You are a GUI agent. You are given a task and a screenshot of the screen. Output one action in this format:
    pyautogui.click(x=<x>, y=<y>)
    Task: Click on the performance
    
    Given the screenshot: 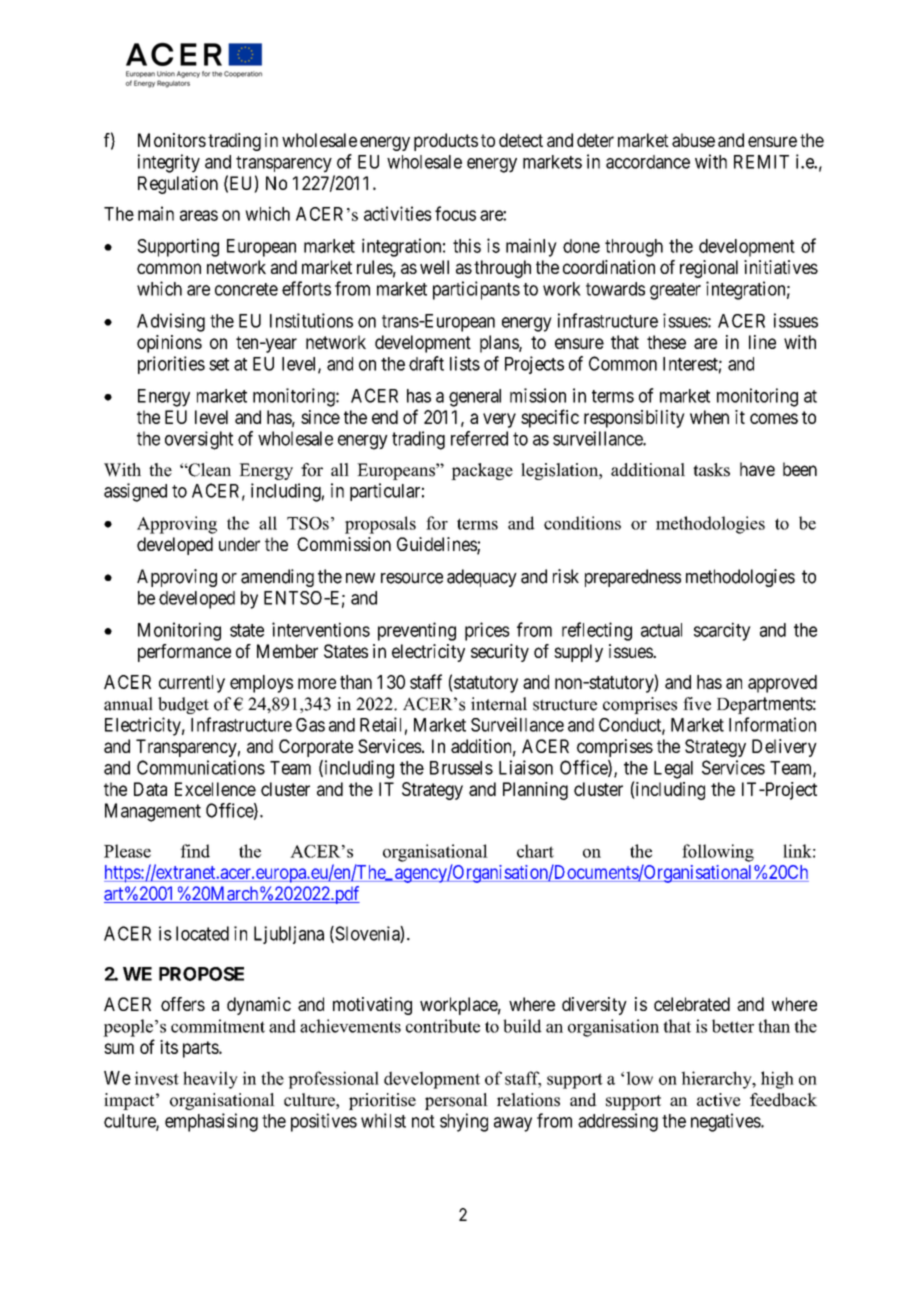 What is the action you would take?
    pyautogui.click(x=184, y=653)
